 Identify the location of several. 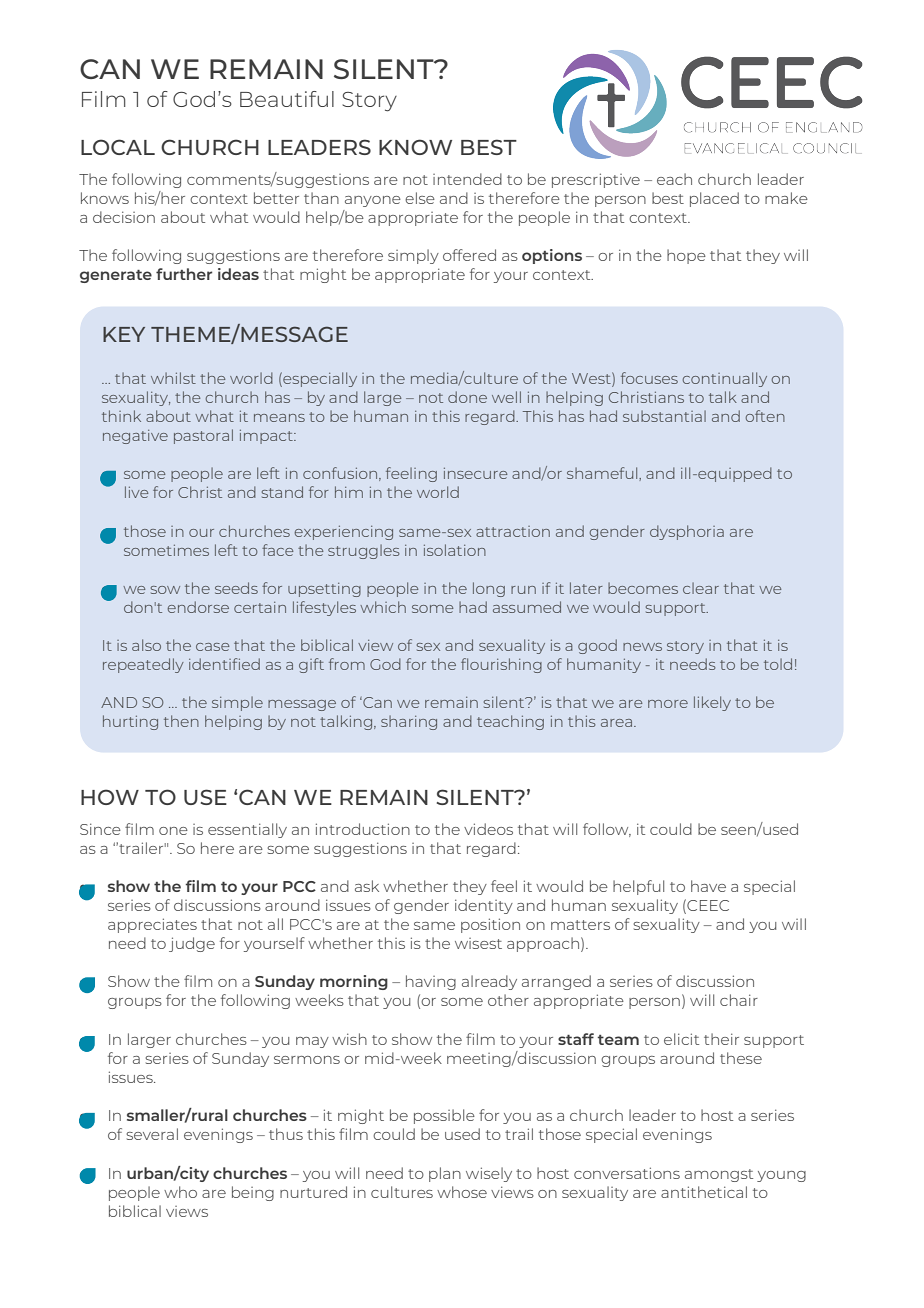
(152, 1134).
